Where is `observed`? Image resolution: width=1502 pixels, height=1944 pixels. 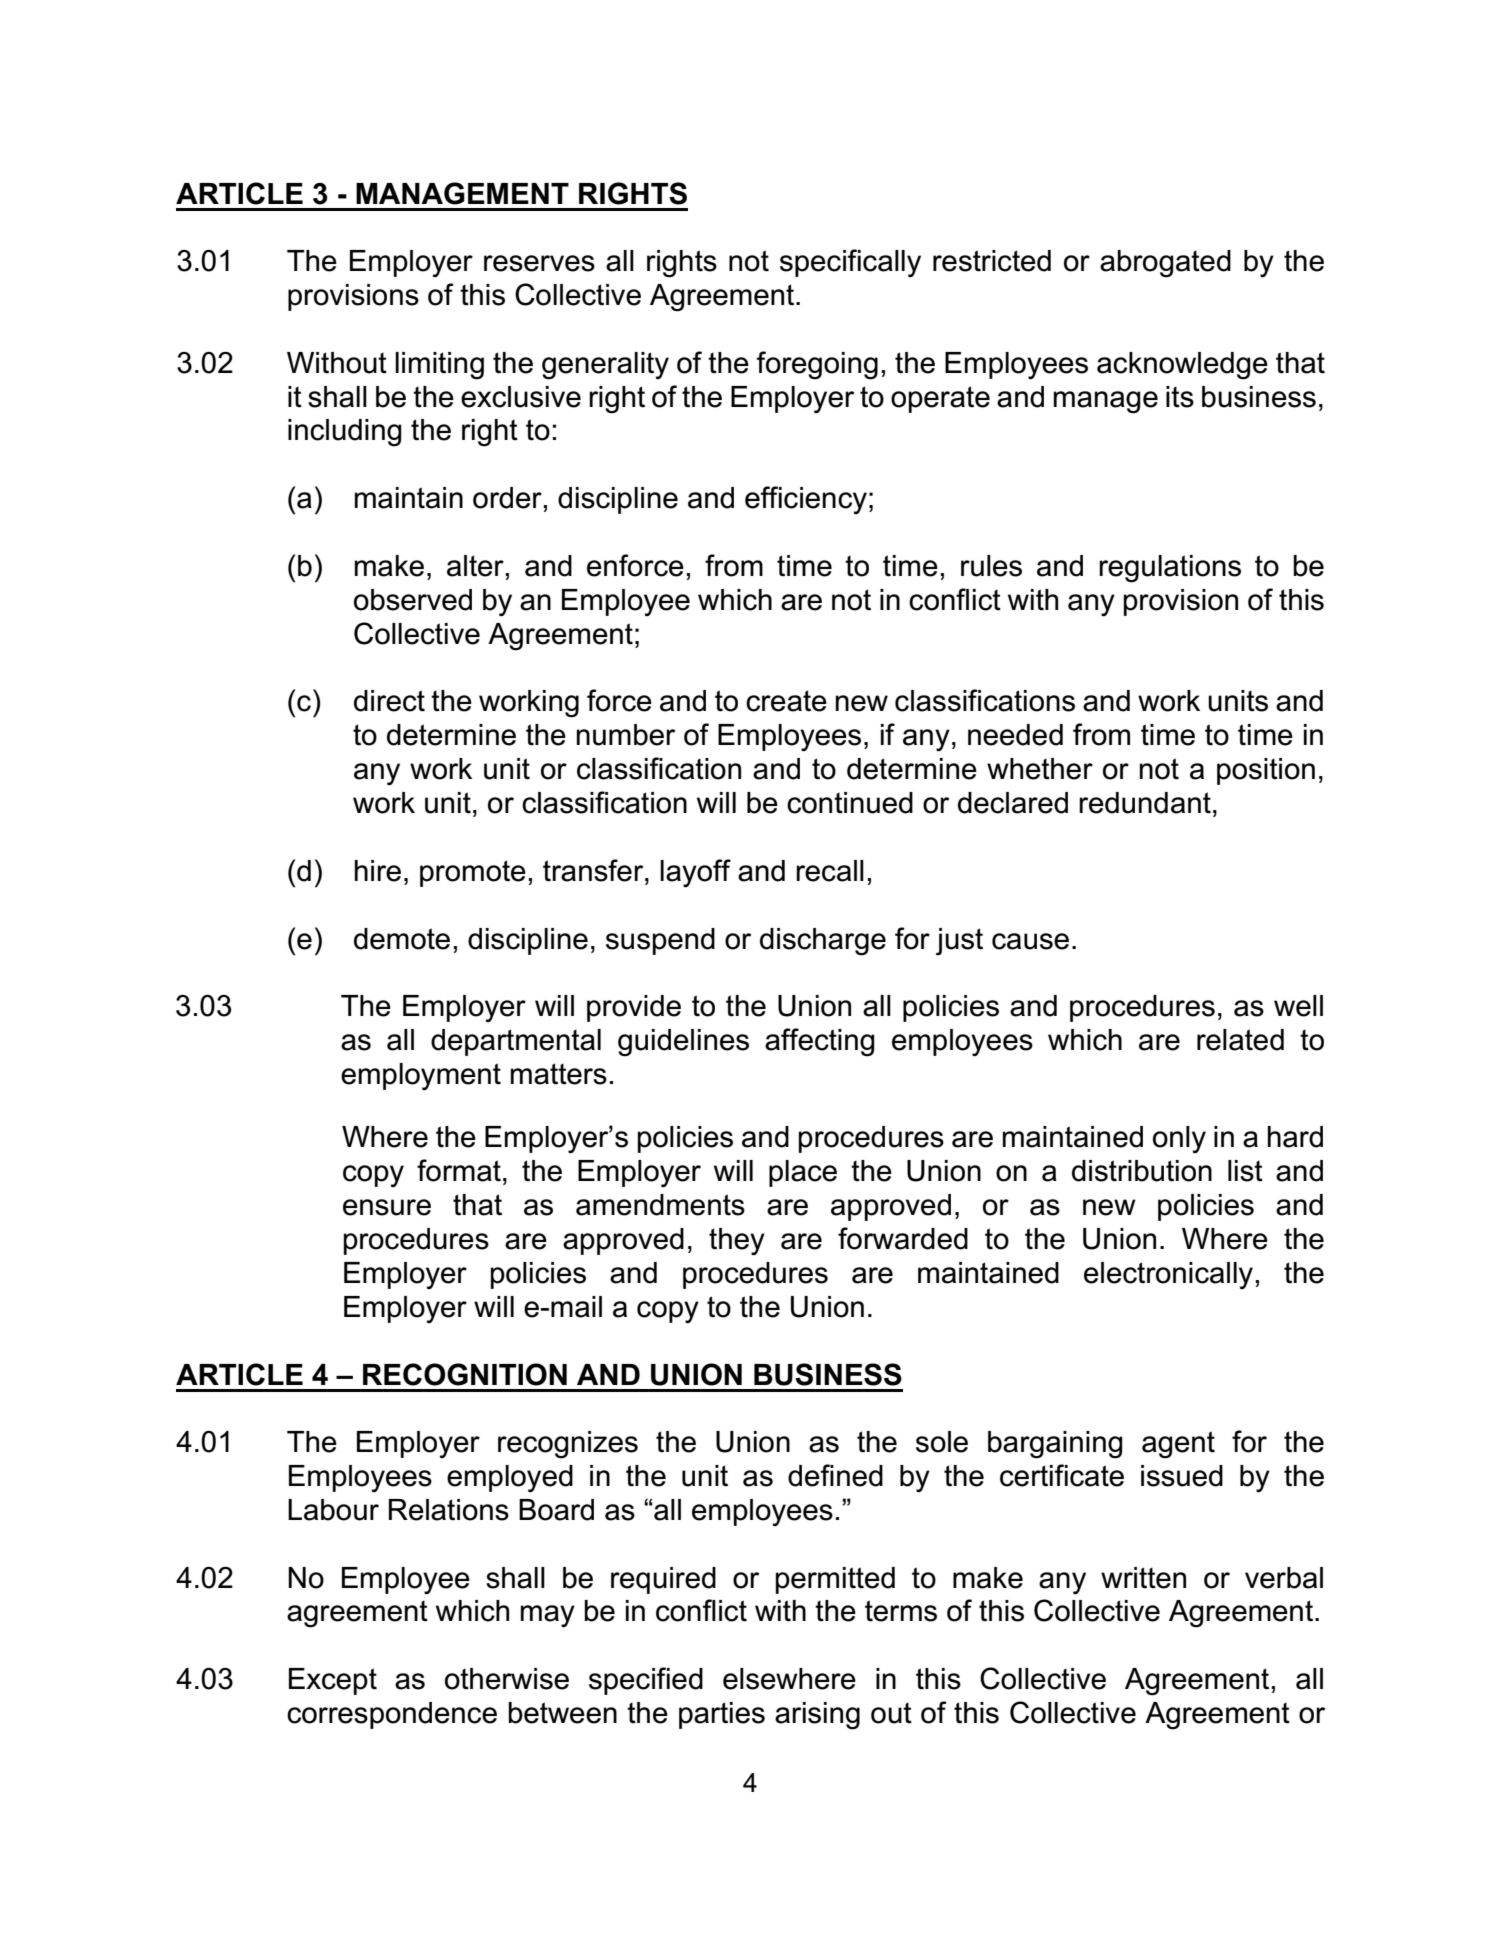 observed is located at coordinates (413, 600).
